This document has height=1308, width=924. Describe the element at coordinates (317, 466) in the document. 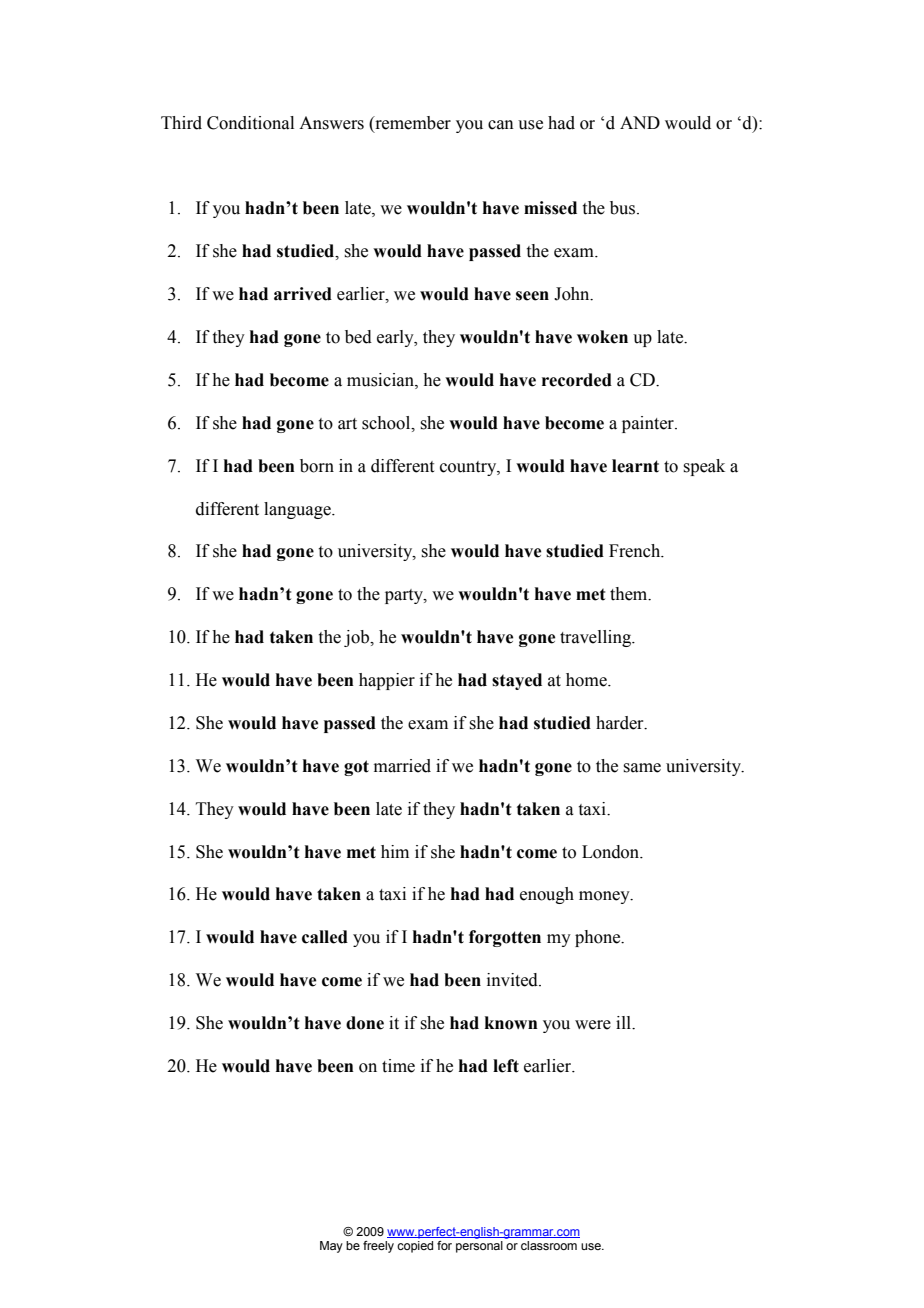

I see `born` at that location.
